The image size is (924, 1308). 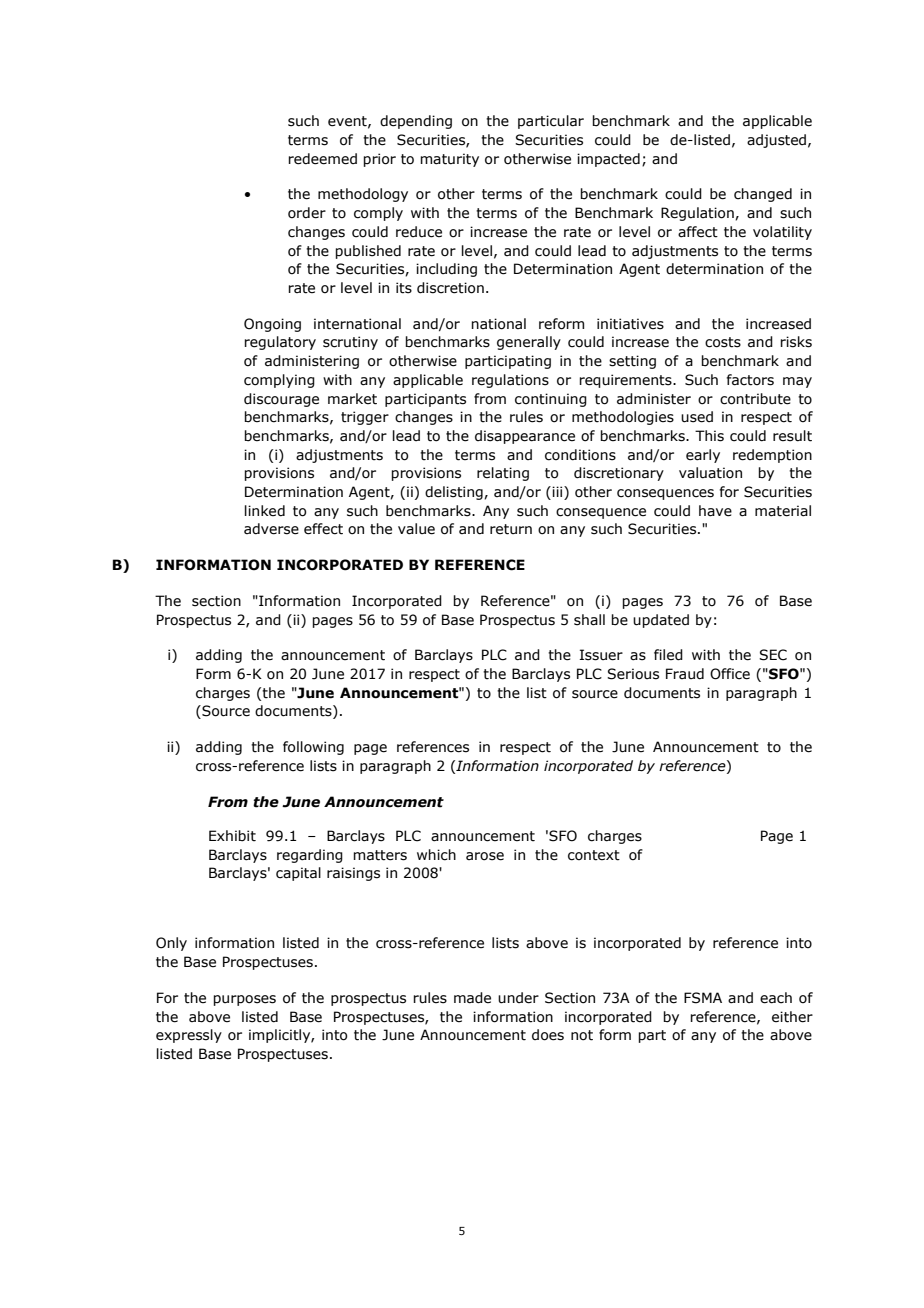 What do you see at coordinates (244, 1000) in the screenshot?
I see `purposes` at bounding box center [244, 1000].
